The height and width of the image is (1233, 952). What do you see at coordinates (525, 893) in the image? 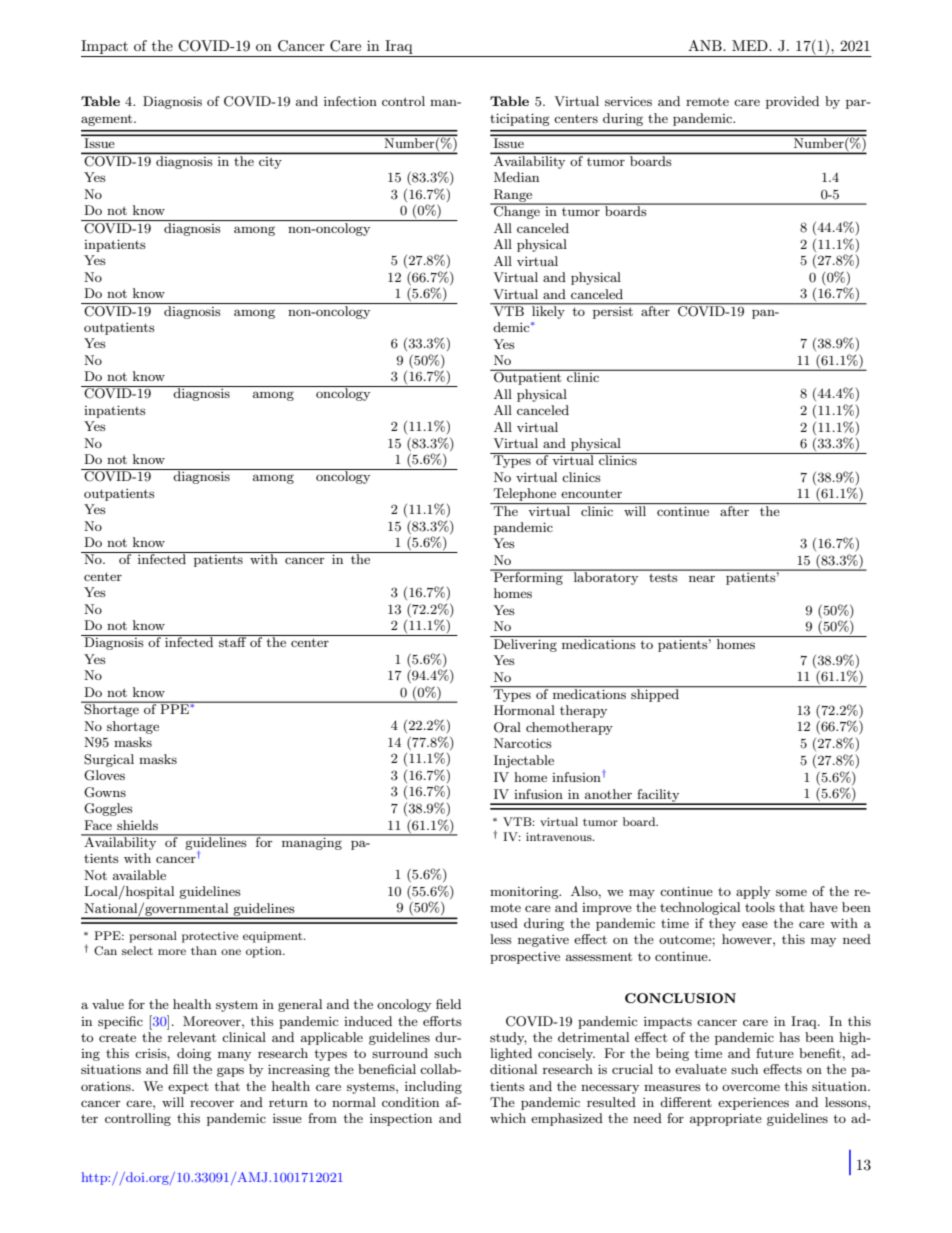
I see `monitoring` at bounding box center [525, 893].
